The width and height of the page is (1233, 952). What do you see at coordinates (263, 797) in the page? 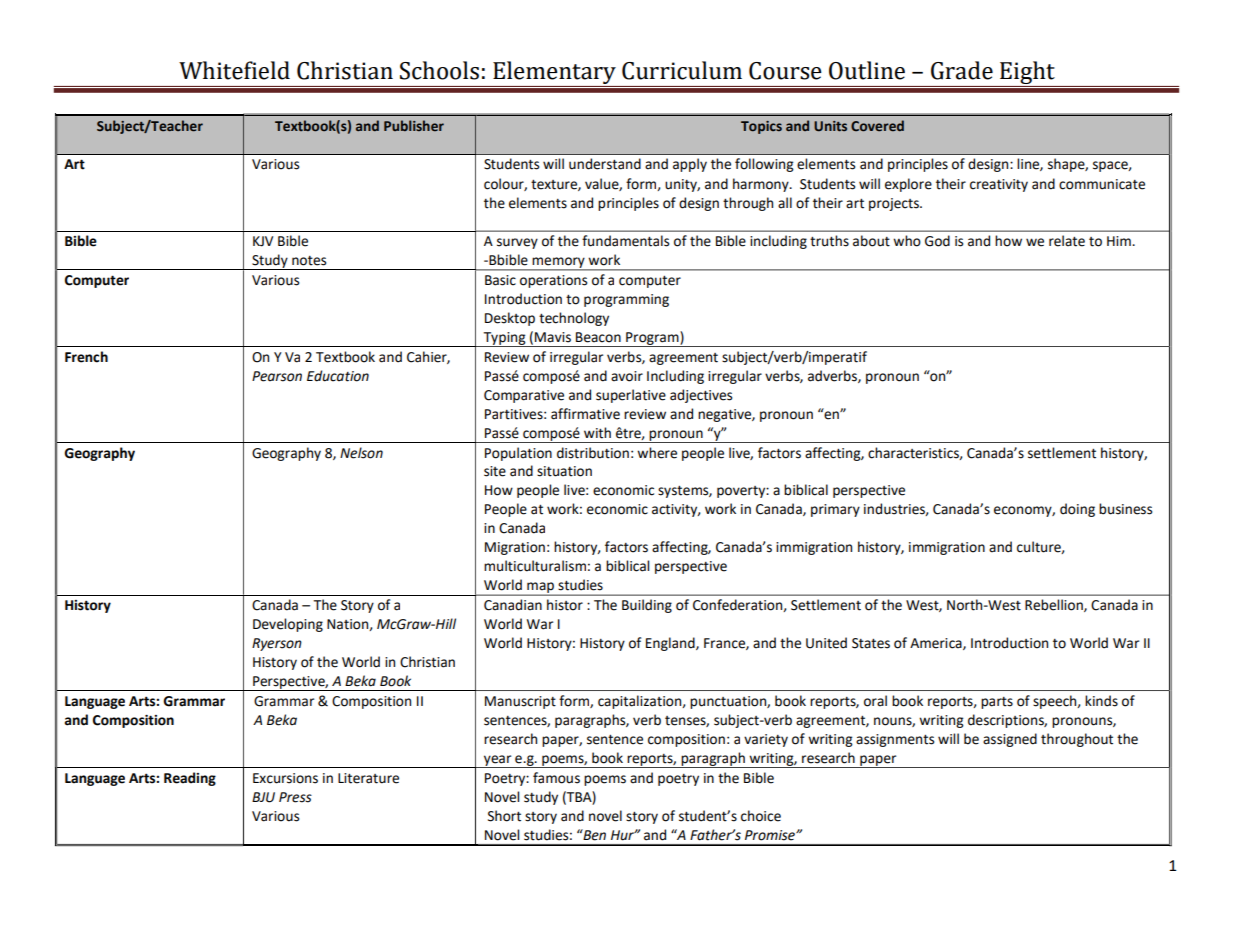
I see `BJU` at bounding box center [263, 797].
